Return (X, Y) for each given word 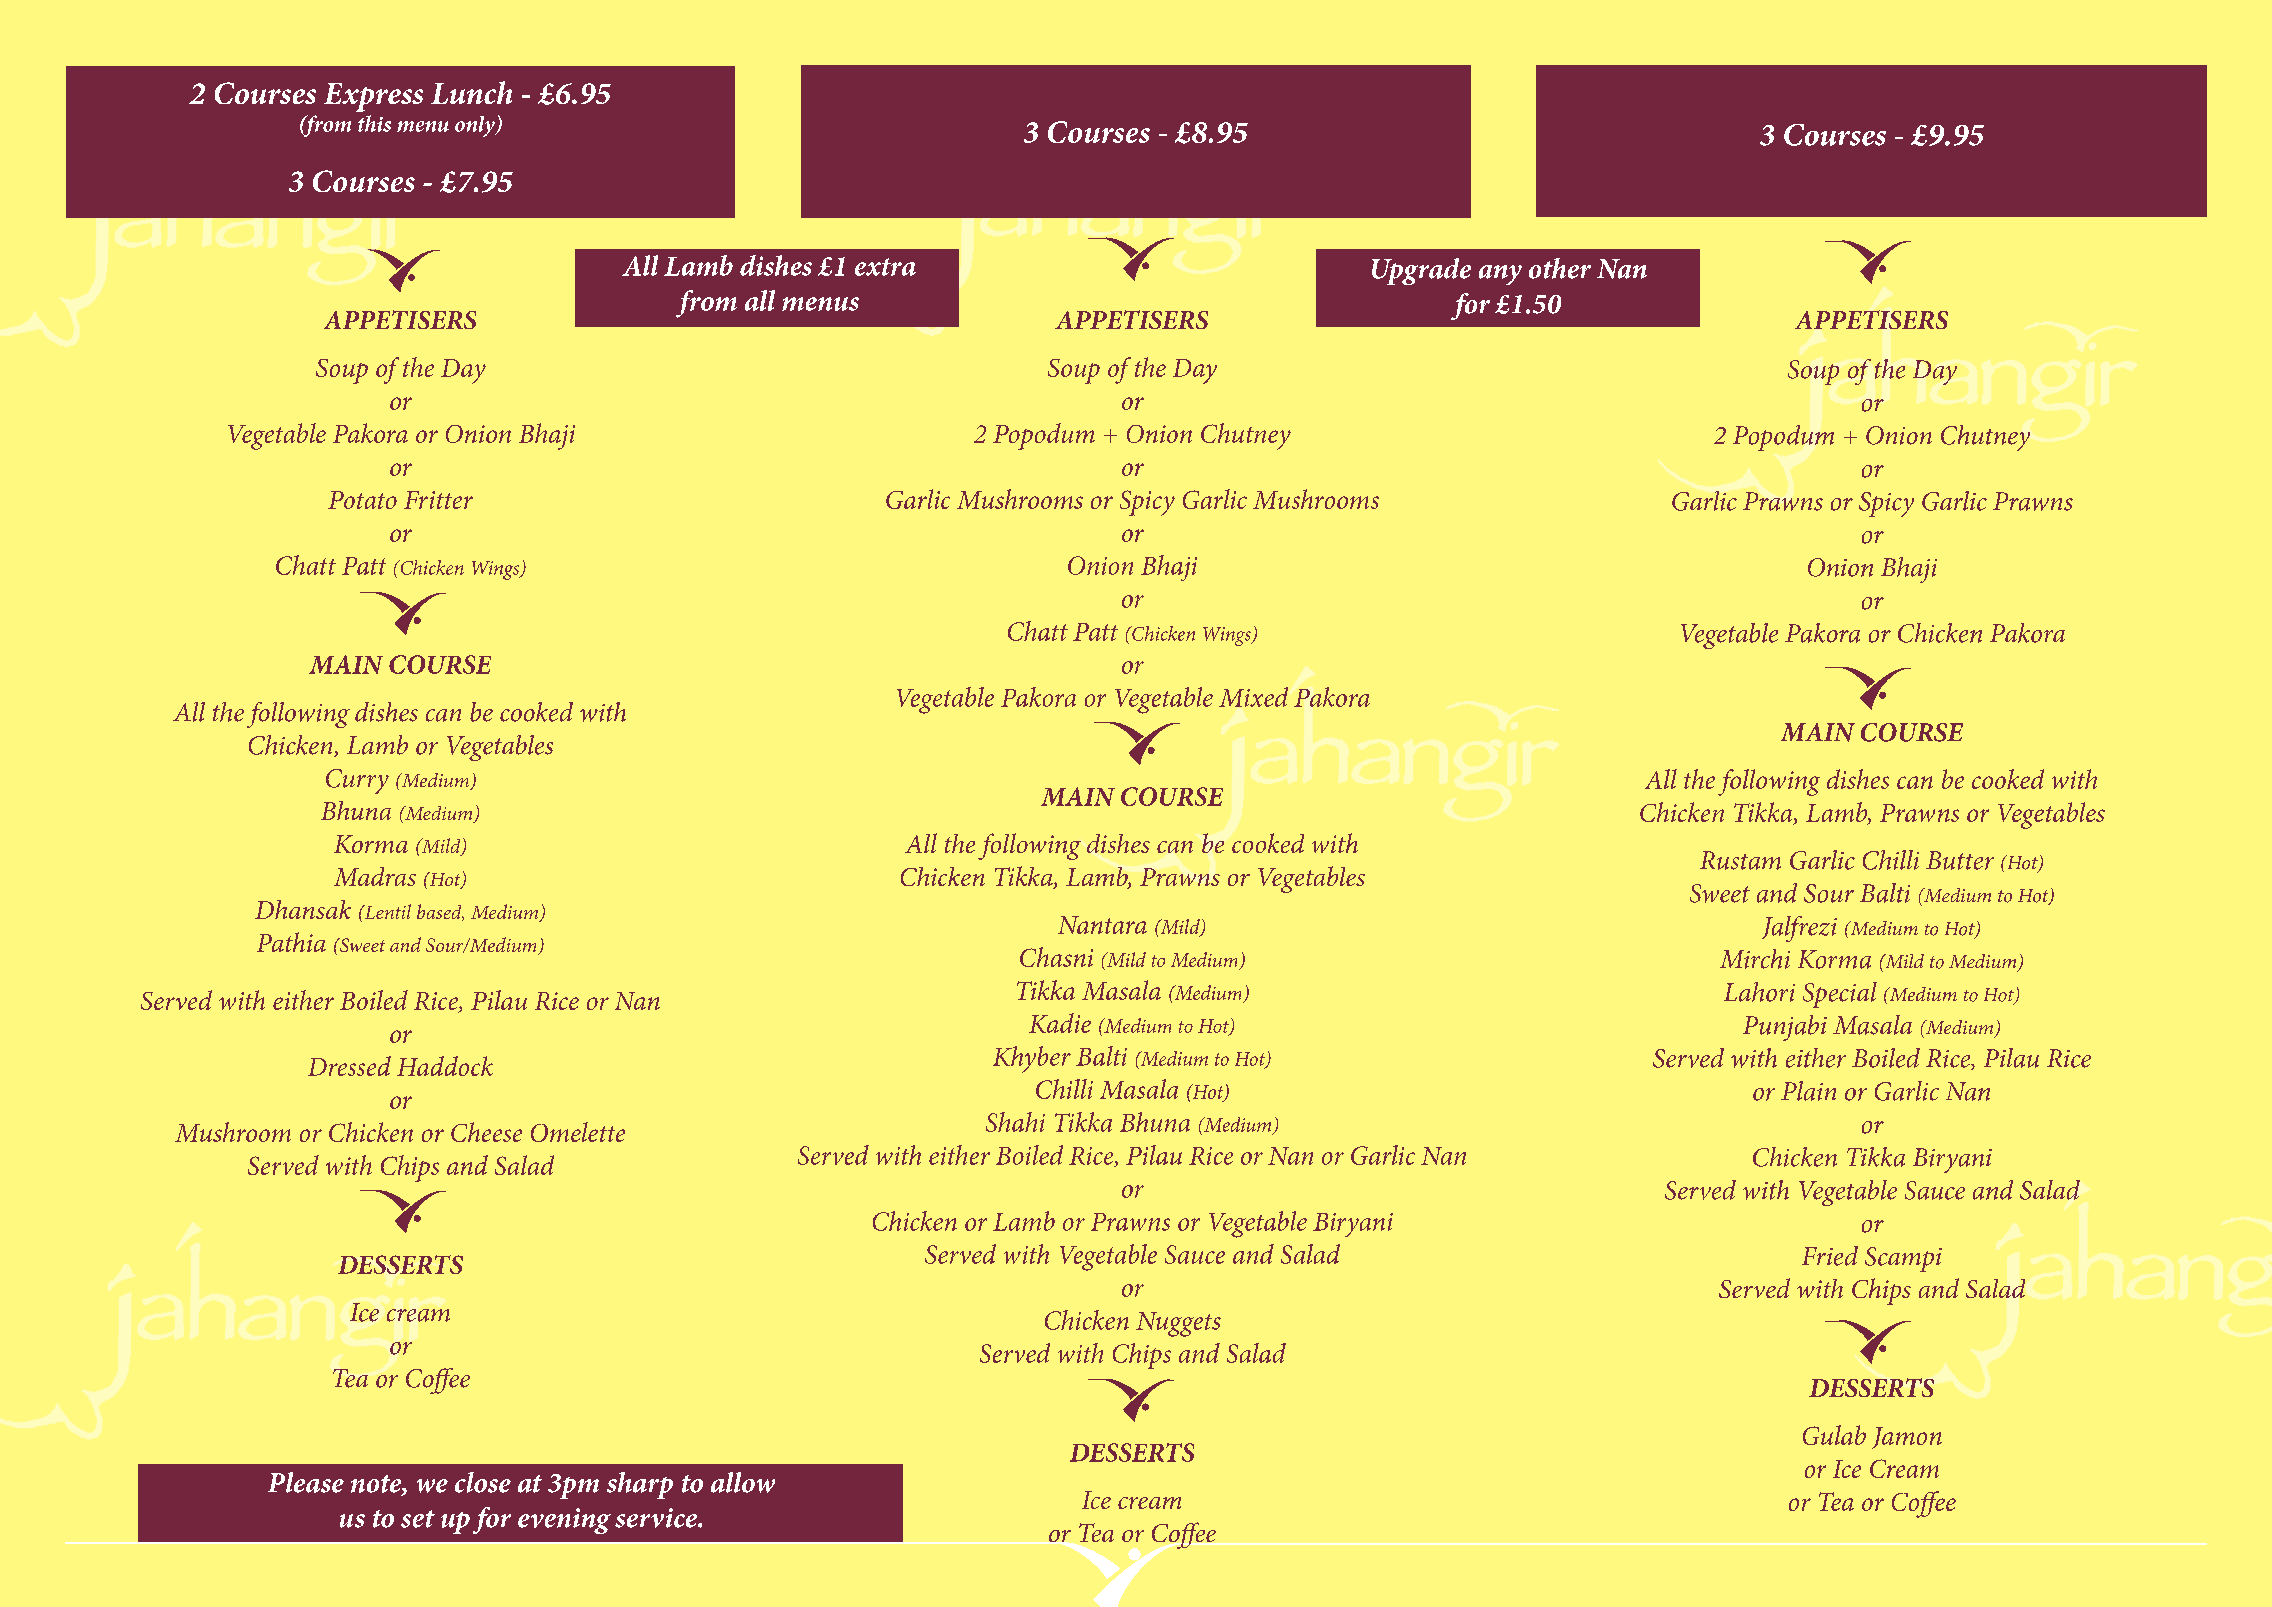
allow (743, 1482)
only (476, 126)
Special (1840, 995)
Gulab (1834, 1435)
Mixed (1253, 697)
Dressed (349, 1066)
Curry (357, 781)
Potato (362, 500)
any (1500, 275)
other (1560, 268)
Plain (1808, 1091)
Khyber (1032, 1059)
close (483, 1482)
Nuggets (1178, 1324)
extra (885, 267)
